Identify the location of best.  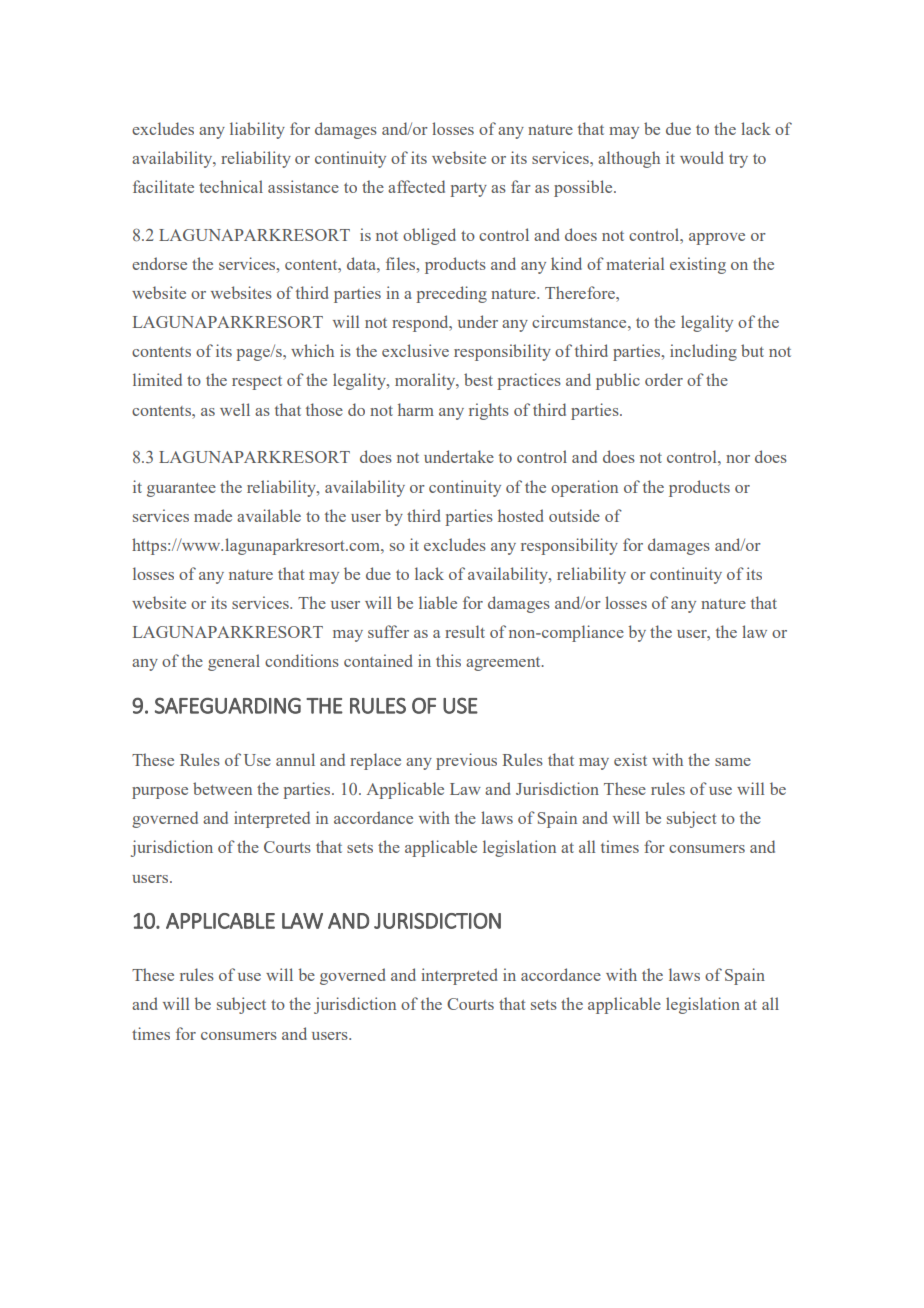
(478, 379).
